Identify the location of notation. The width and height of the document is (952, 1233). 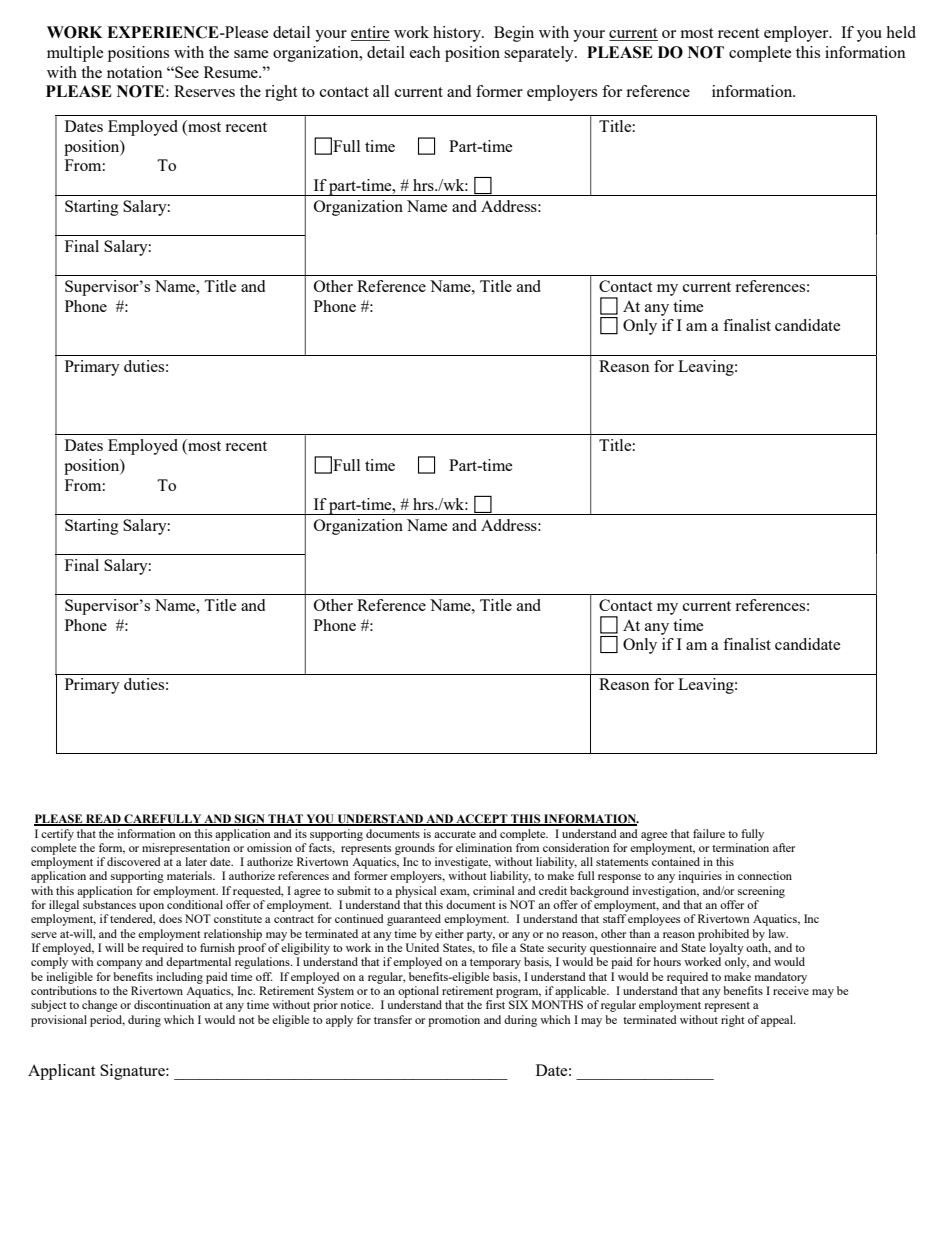
(135, 72).
